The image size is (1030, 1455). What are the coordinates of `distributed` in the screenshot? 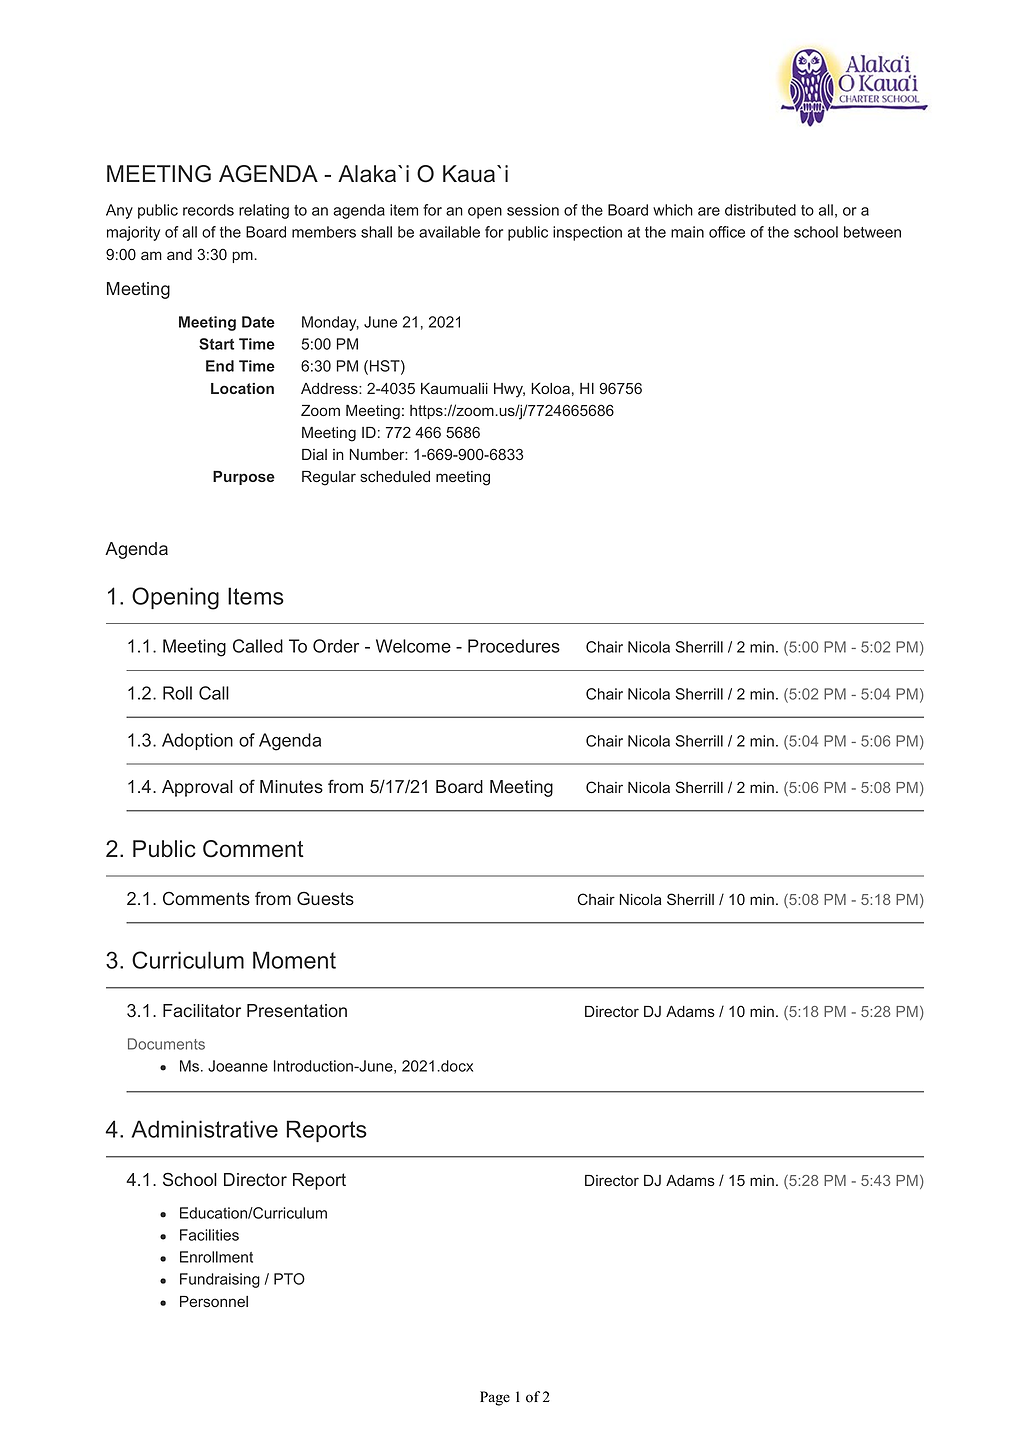 It's located at (760, 210).
